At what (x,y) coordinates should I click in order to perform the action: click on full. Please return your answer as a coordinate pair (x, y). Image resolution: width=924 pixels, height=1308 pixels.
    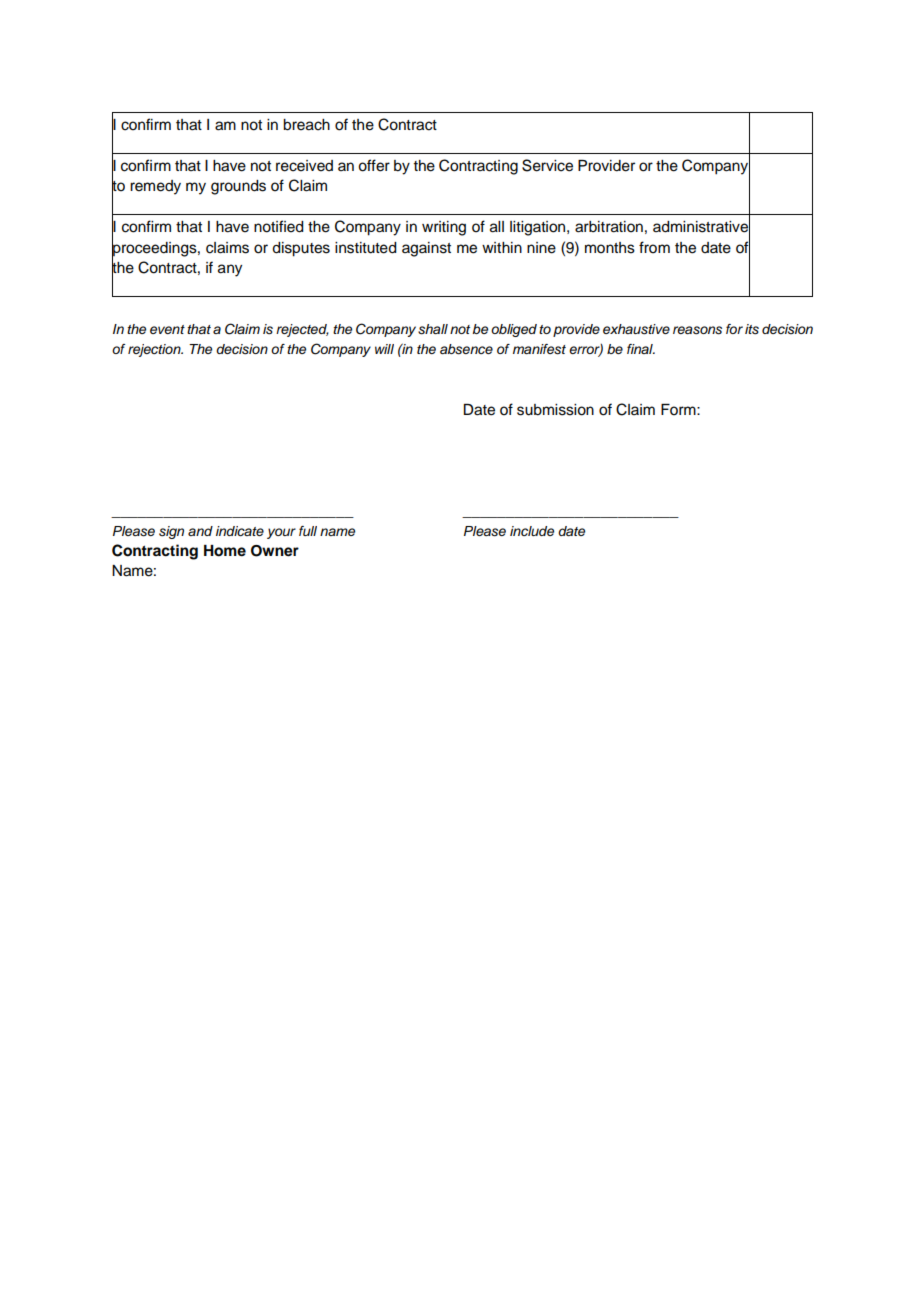
    Looking at the image, I should click on (308, 531).
